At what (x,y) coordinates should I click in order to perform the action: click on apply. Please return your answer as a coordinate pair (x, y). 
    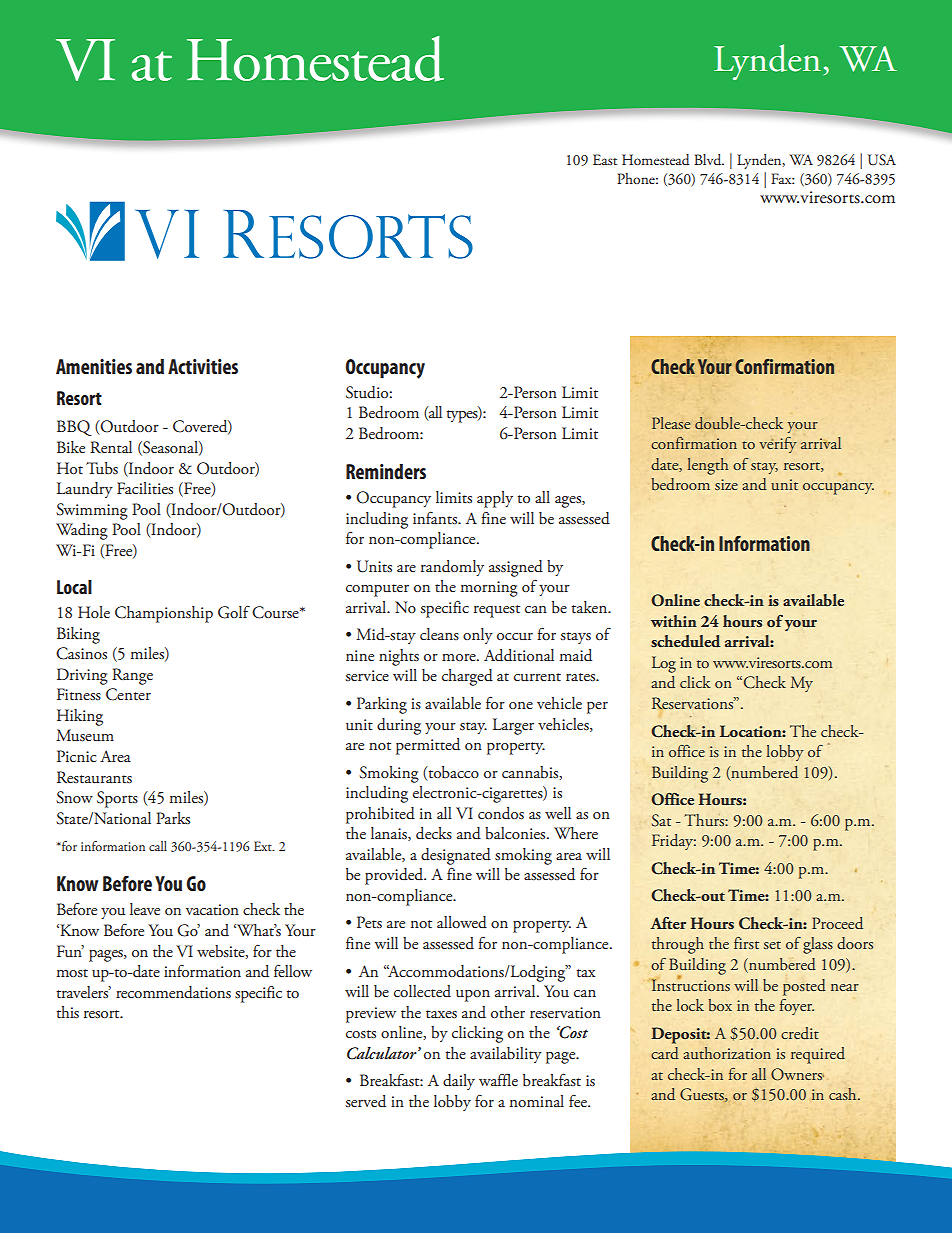
    Looking at the image, I should click on (495, 499).
